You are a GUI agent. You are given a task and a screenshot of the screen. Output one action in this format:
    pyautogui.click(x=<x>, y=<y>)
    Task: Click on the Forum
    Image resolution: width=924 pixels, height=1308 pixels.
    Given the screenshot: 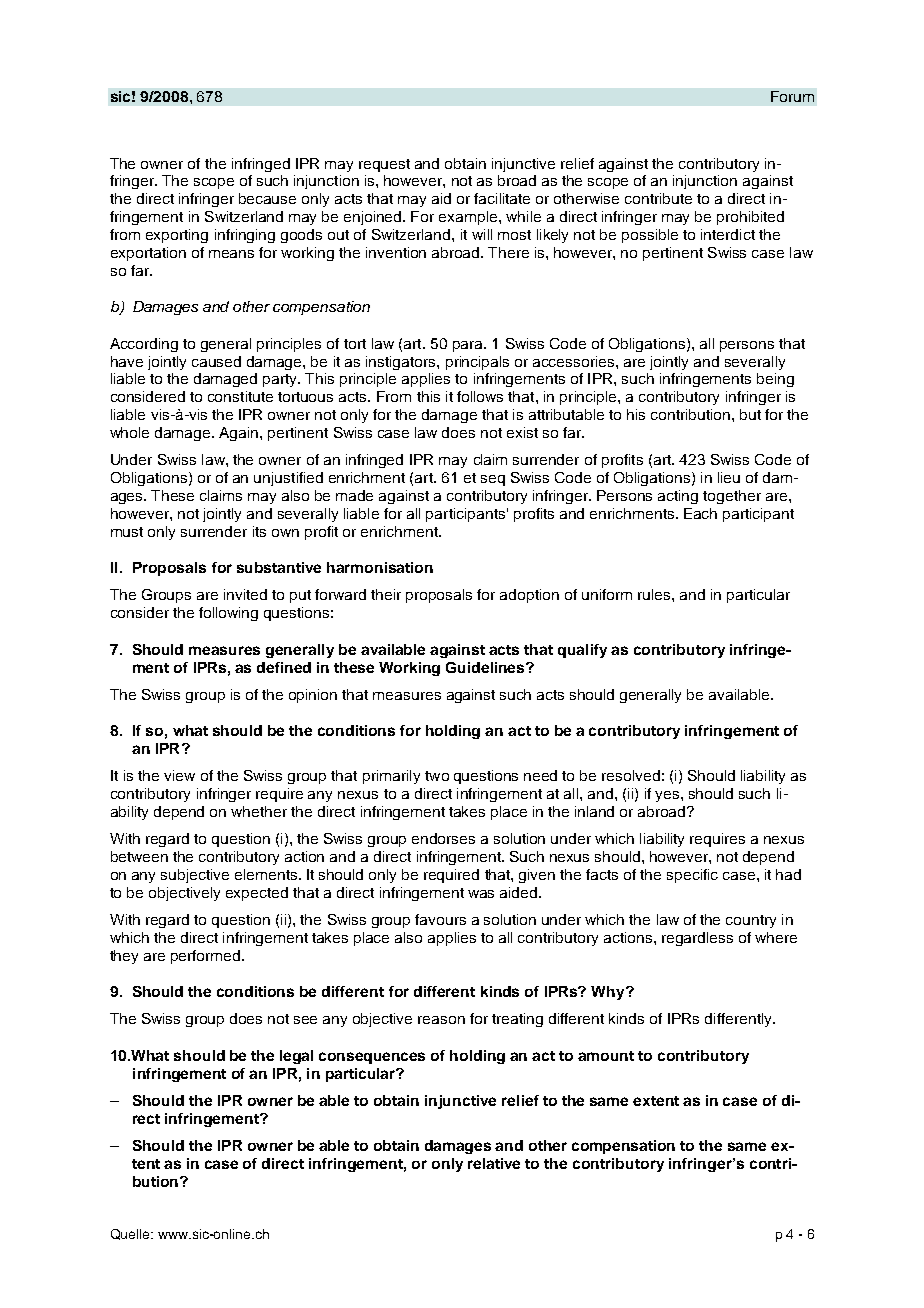 What is the action you would take?
    pyautogui.click(x=792, y=96)
